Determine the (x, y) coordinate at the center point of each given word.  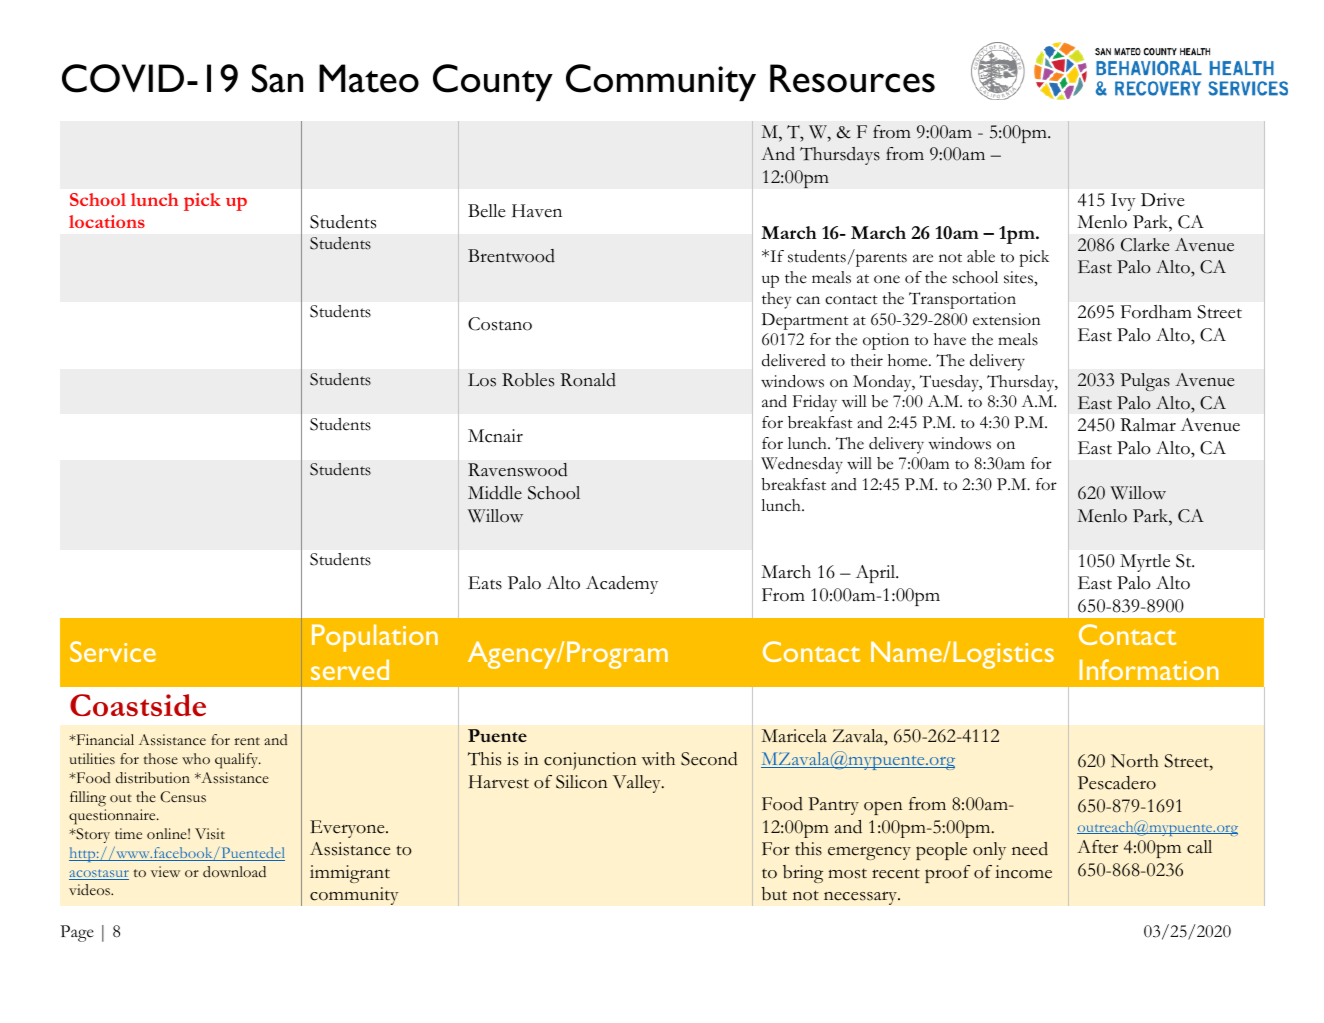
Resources (852, 78)
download (234, 871)
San (277, 78)
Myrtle (1145, 563)
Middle (495, 493)
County (493, 82)
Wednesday (802, 465)
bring (803, 874)
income (1023, 872)
